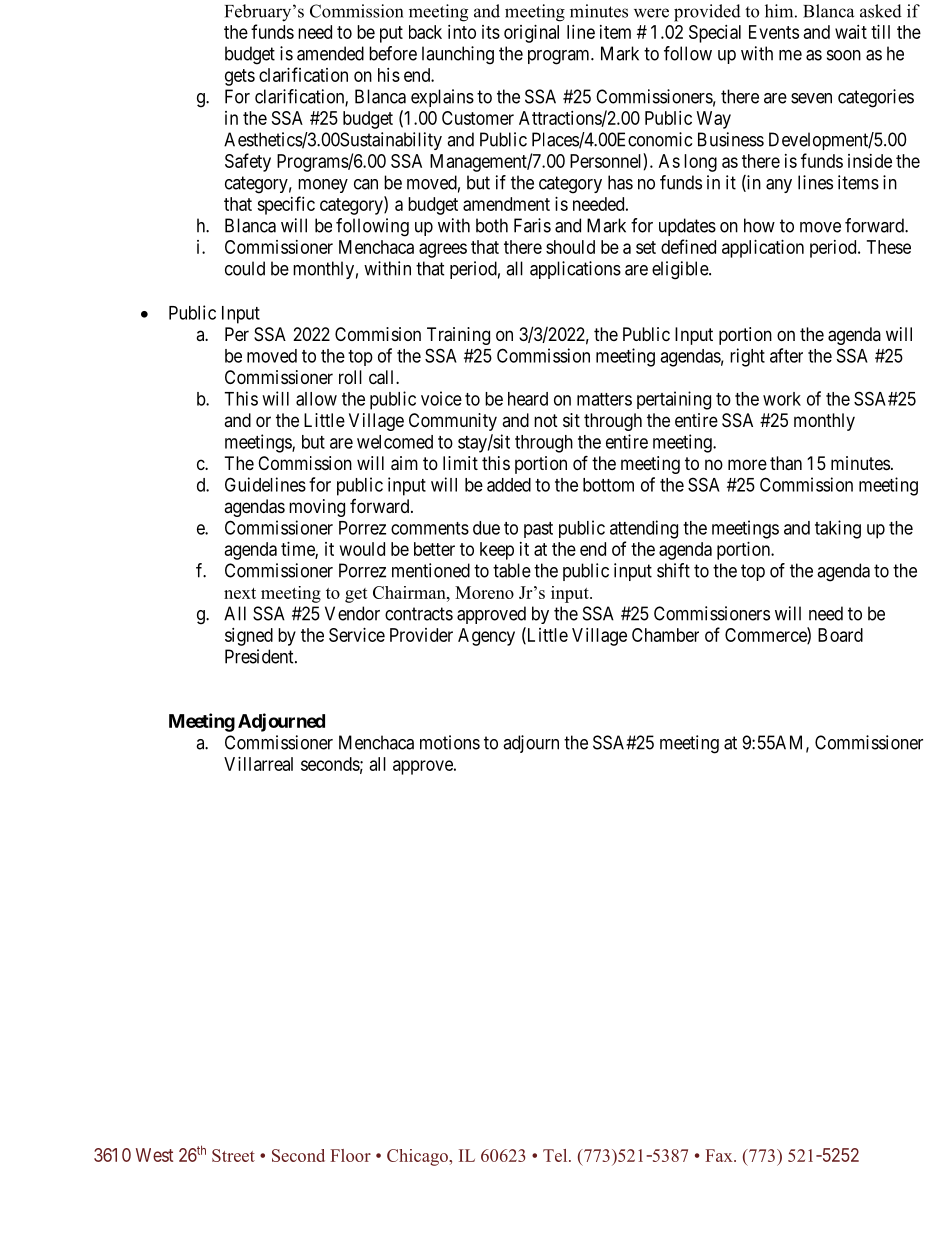  Describe the element at coordinates (240, 77) in the page. I see `gets` at that location.
